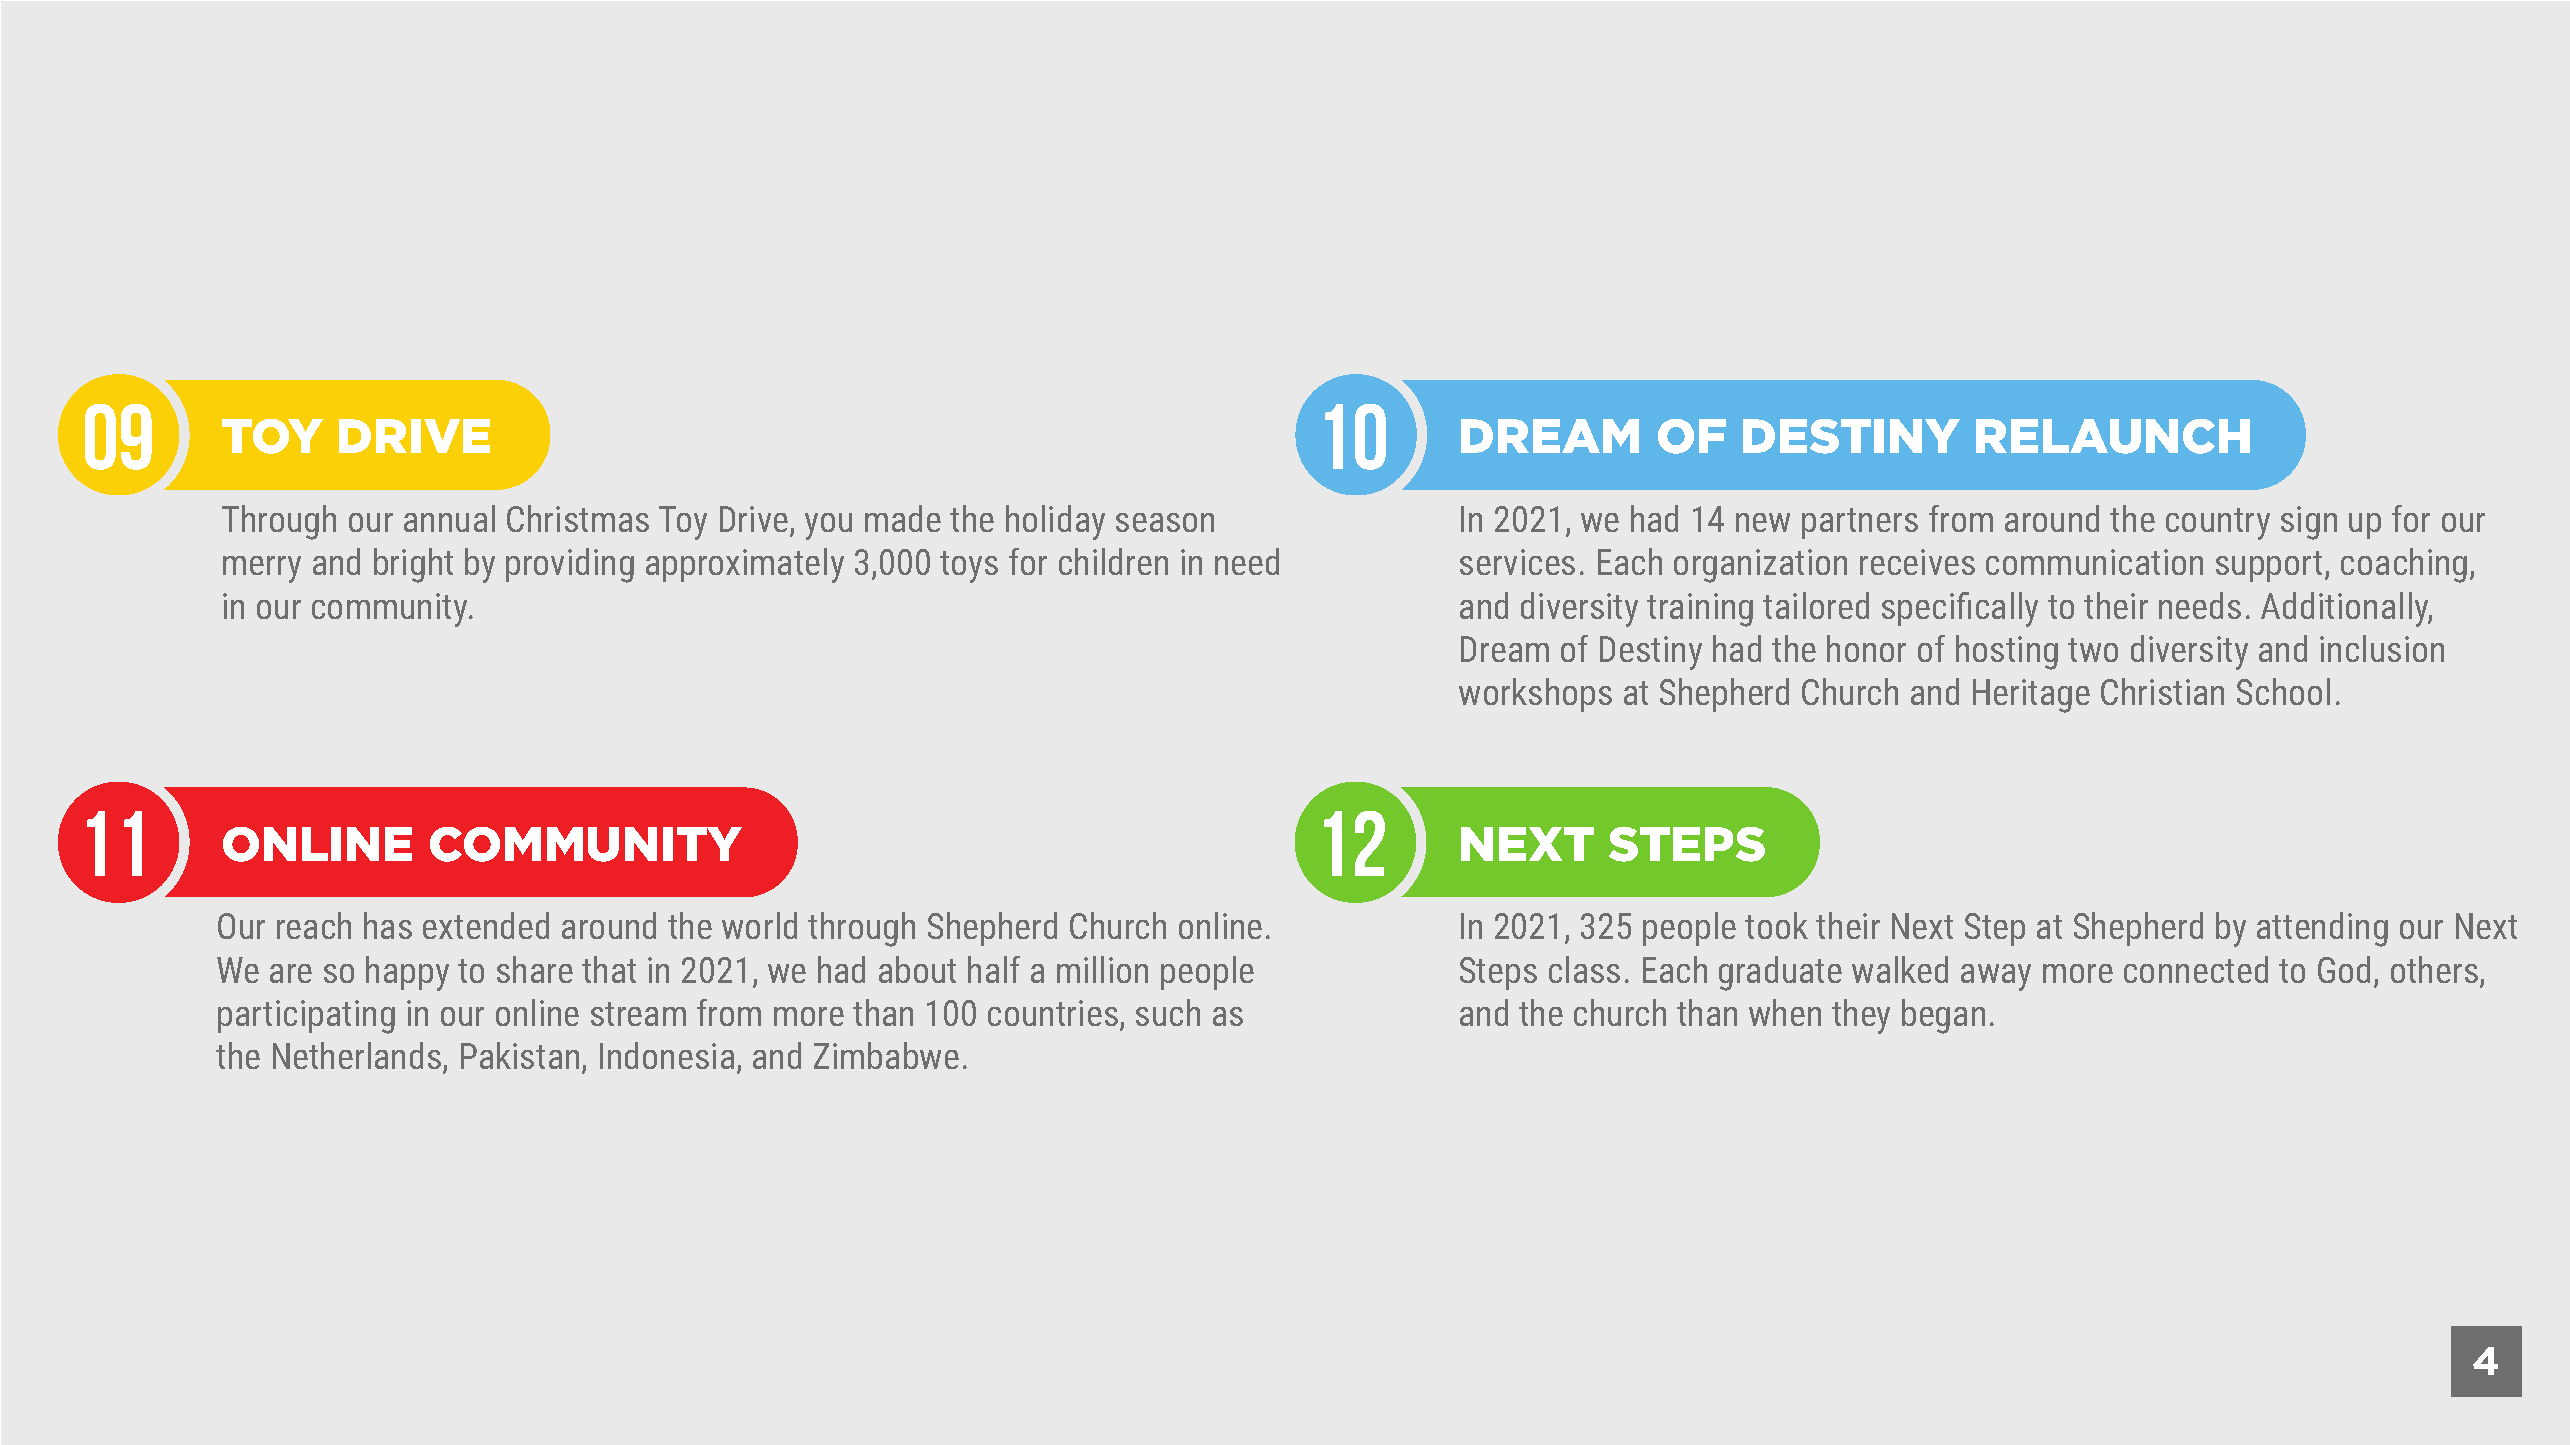 Image resolution: width=2570 pixels, height=1445 pixels. I want to click on workshops, so click(1535, 695).
